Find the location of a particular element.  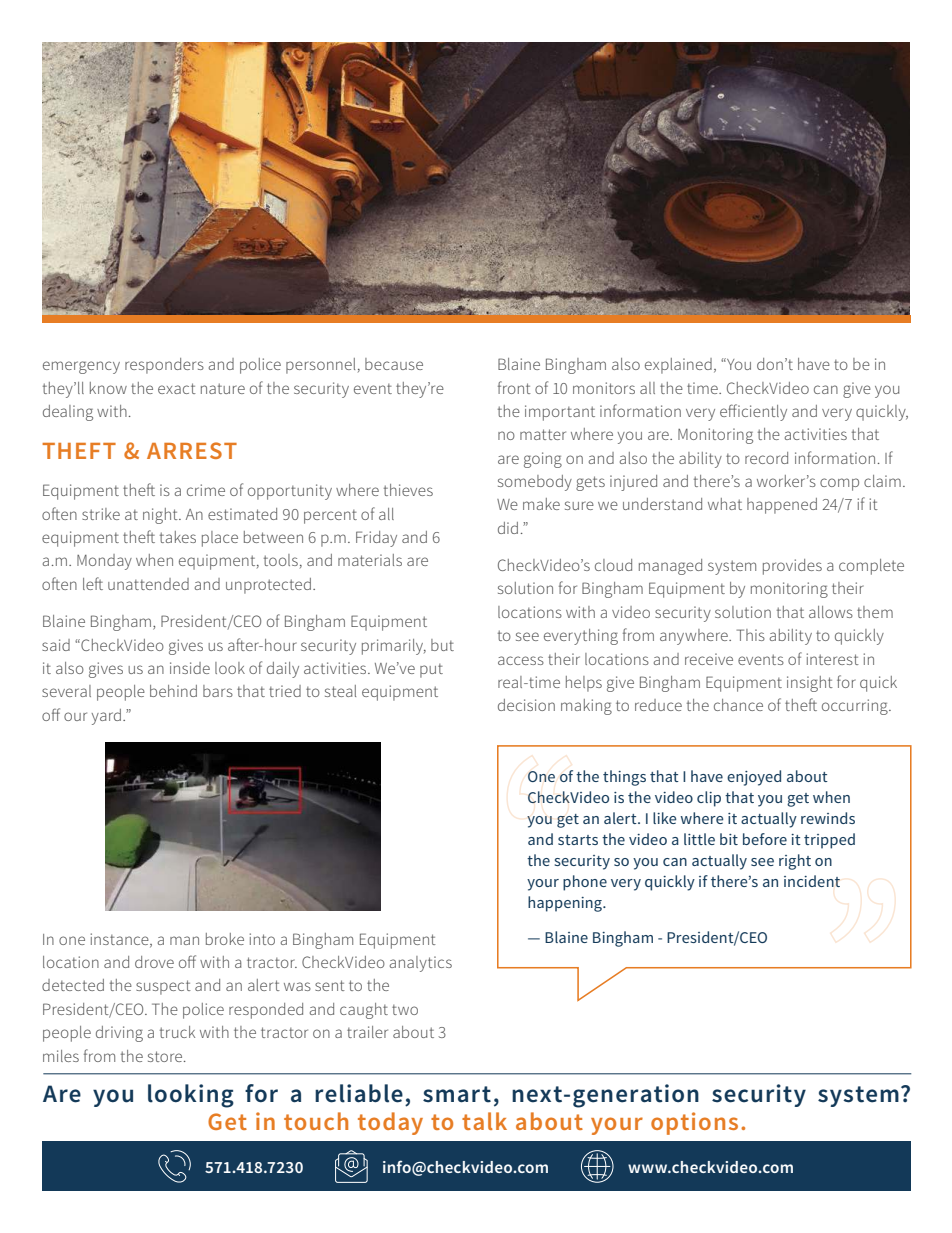

enjoyed is located at coordinates (754, 778).
